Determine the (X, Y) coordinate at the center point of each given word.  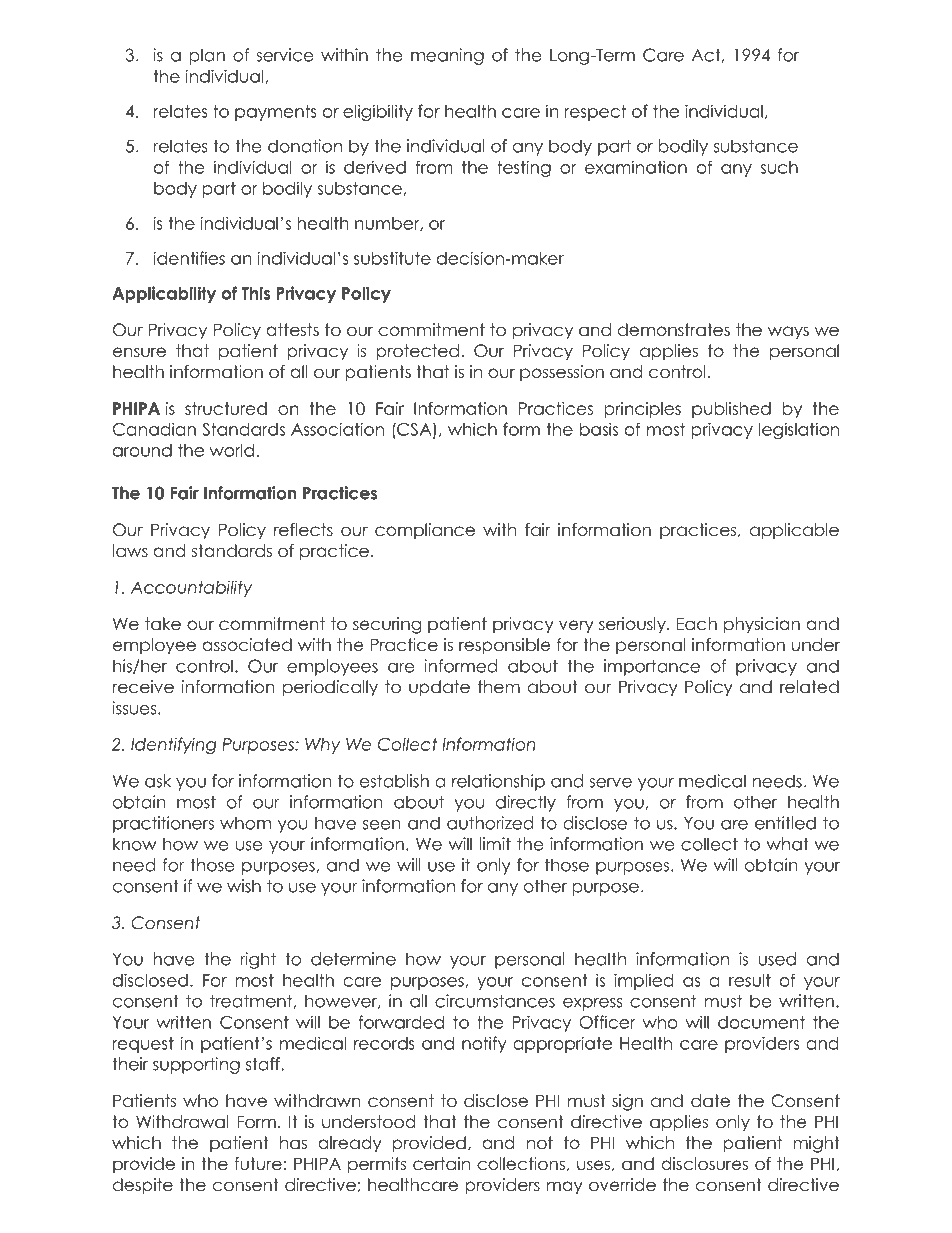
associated (247, 645)
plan (207, 56)
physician (762, 625)
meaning (447, 56)
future (258, 1164)
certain (441, 1164)
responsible (504, 646)
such (779, 167)
